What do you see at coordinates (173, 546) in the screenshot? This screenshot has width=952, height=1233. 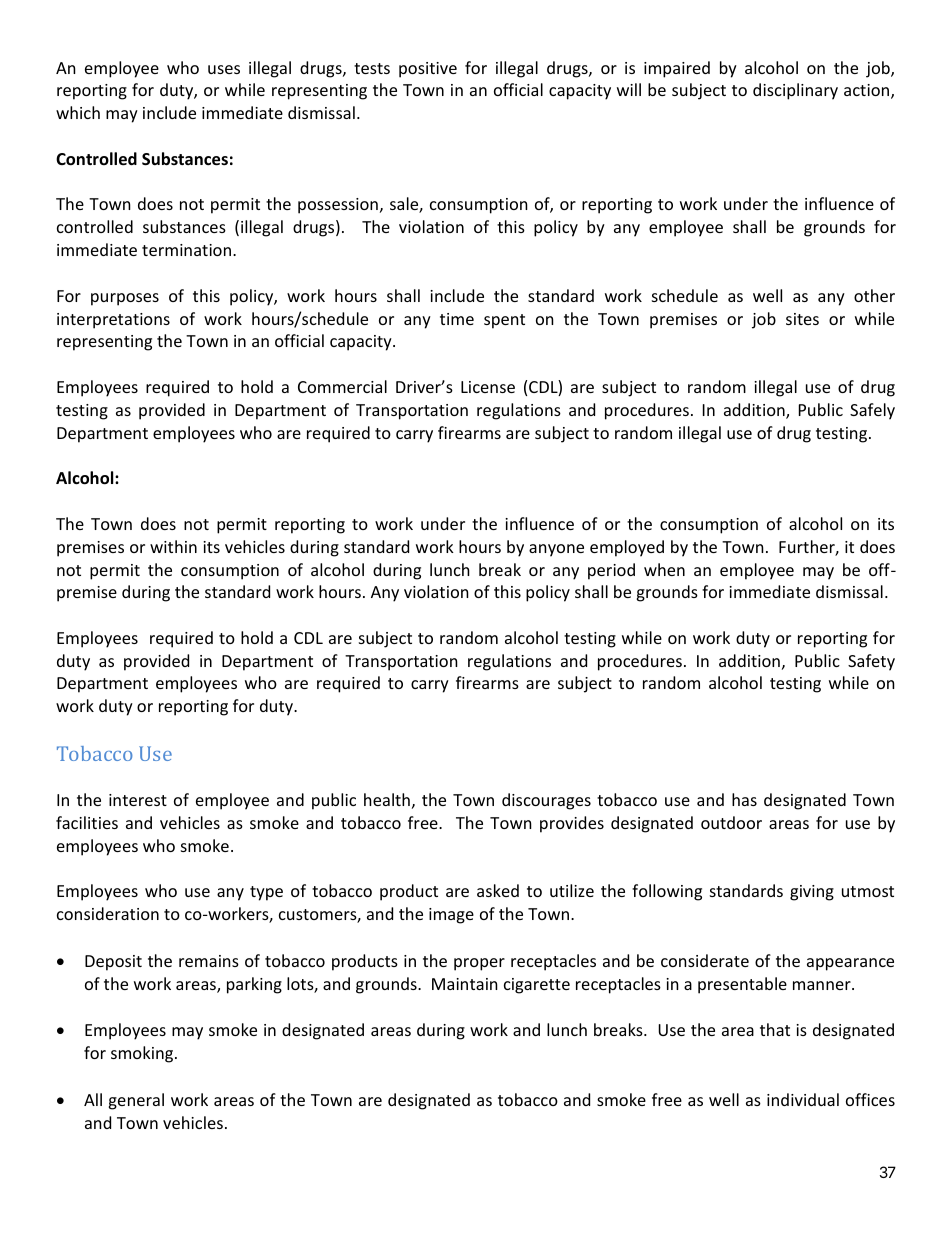 I see `within` at bounding box center [173, 546].
